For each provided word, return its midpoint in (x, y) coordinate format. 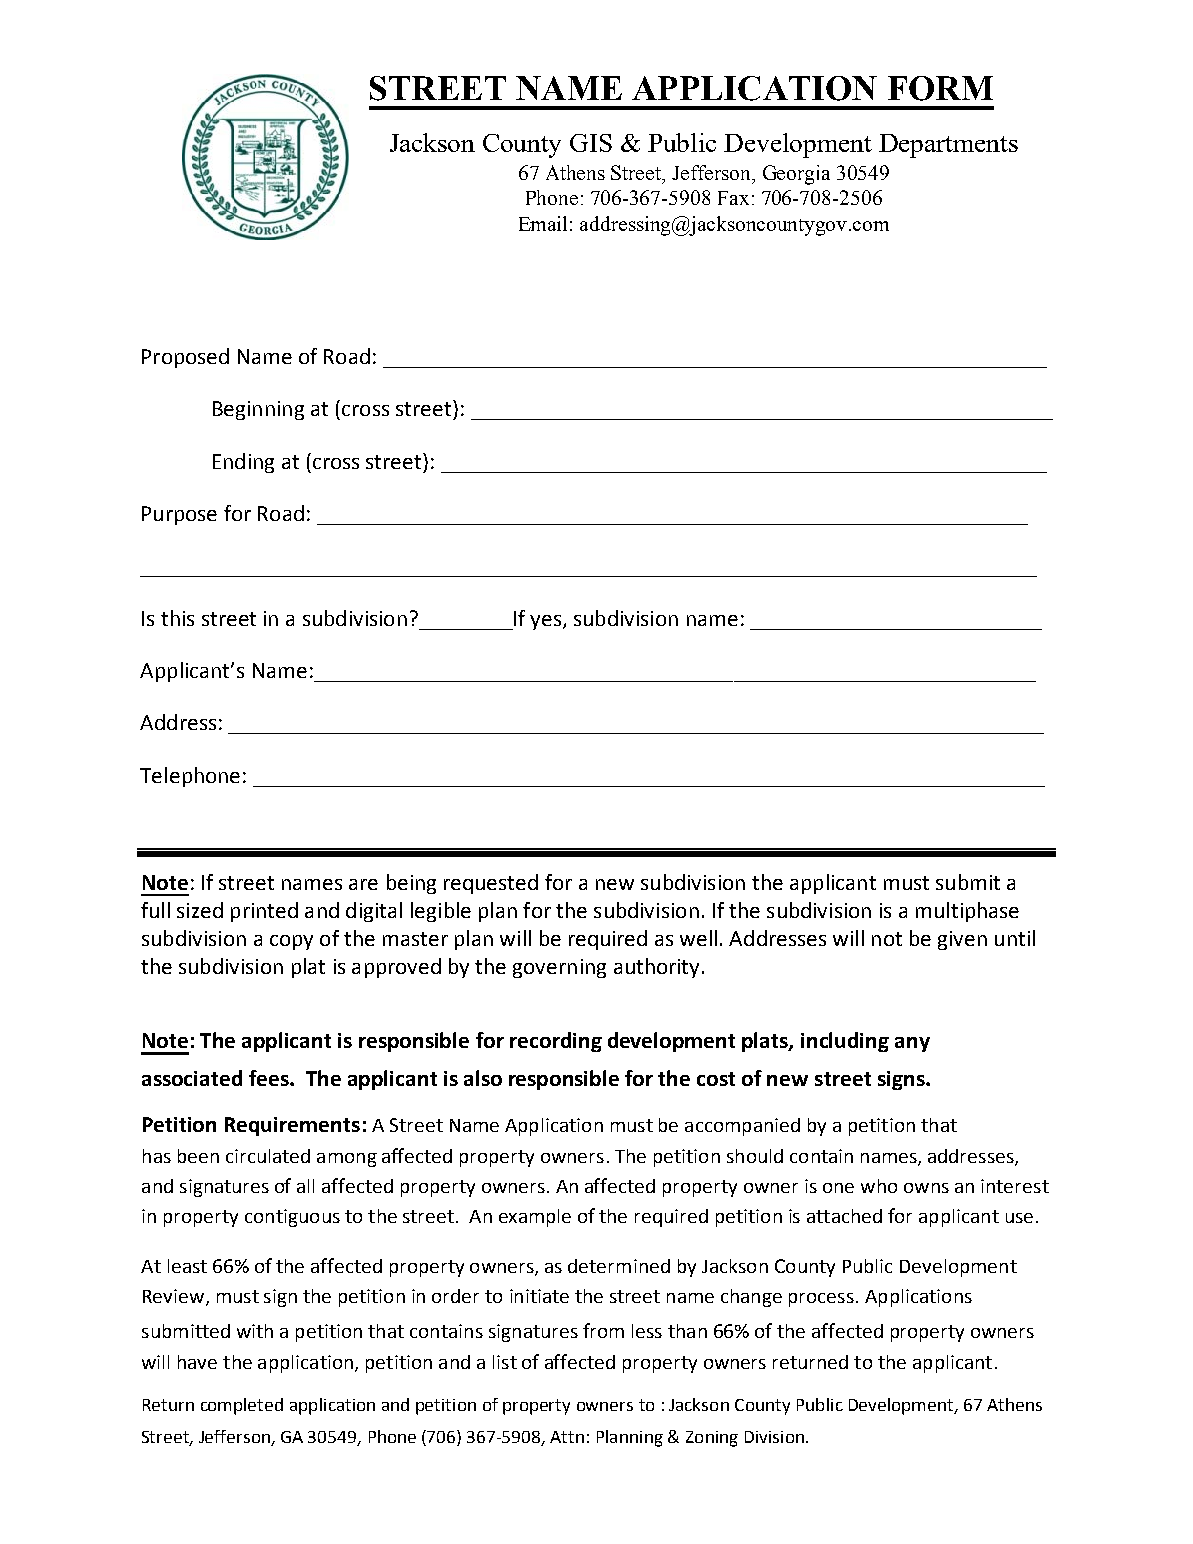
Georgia (796, 175)
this (177, 618)
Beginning (258, 410)
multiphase (967, 912)
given (962, 940)
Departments (948, 146)
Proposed (185, 358)
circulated (268, 1156)
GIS (591, 143)
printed (264, 912)
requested (491, 884)
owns (926, 1188)
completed (242, 1406)
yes (545, 622)
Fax (733, 198)
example (535, 1218)
